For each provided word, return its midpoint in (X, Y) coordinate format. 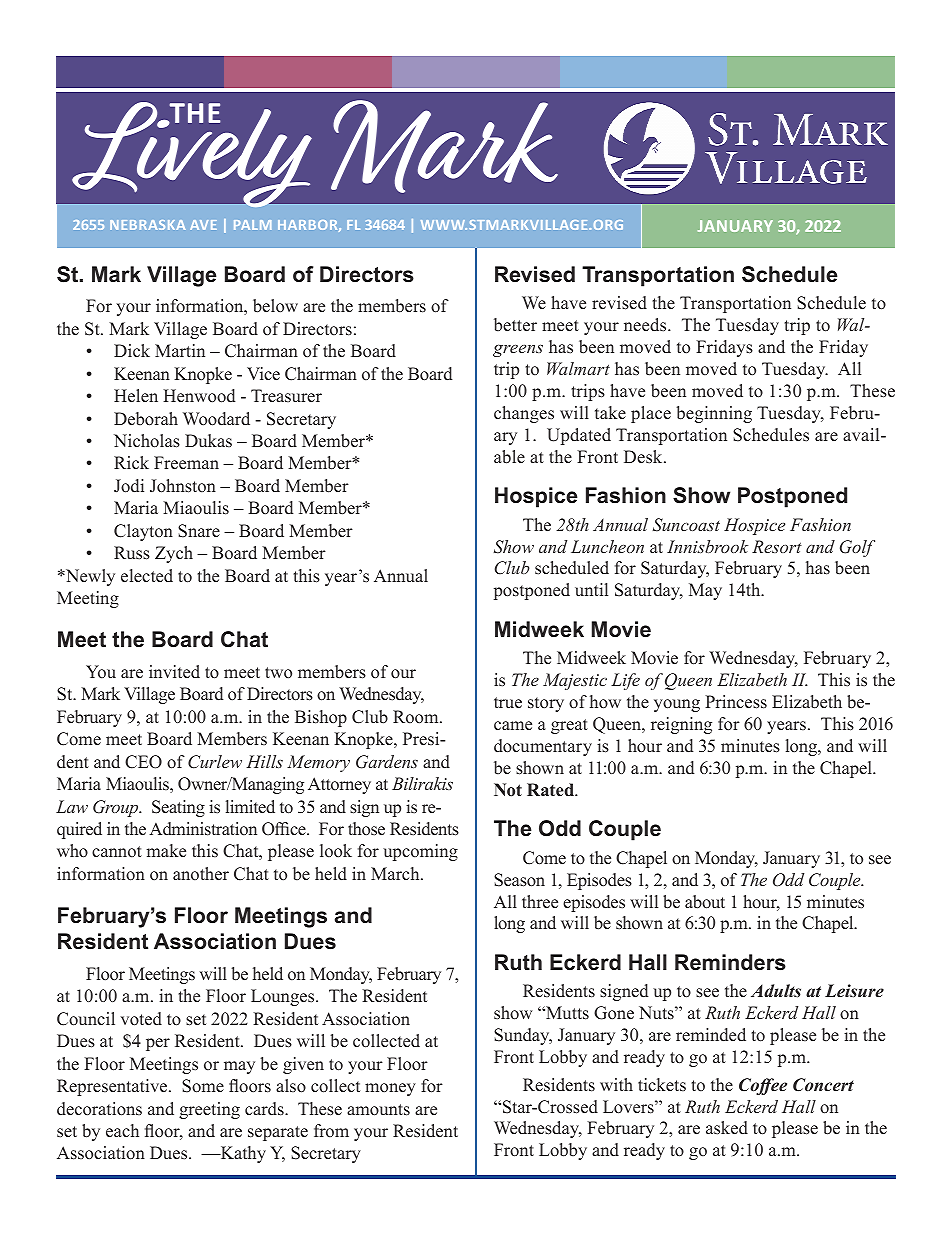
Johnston (183, 486)
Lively (191, 155)
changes (524, 414)
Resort (777, 546)
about (705, 902)
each (122, 1131)
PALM (252, 225)
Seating (178, 808)
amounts (378, 1110)
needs (646, 325)
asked (727, 1128)
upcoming (420, 852)
